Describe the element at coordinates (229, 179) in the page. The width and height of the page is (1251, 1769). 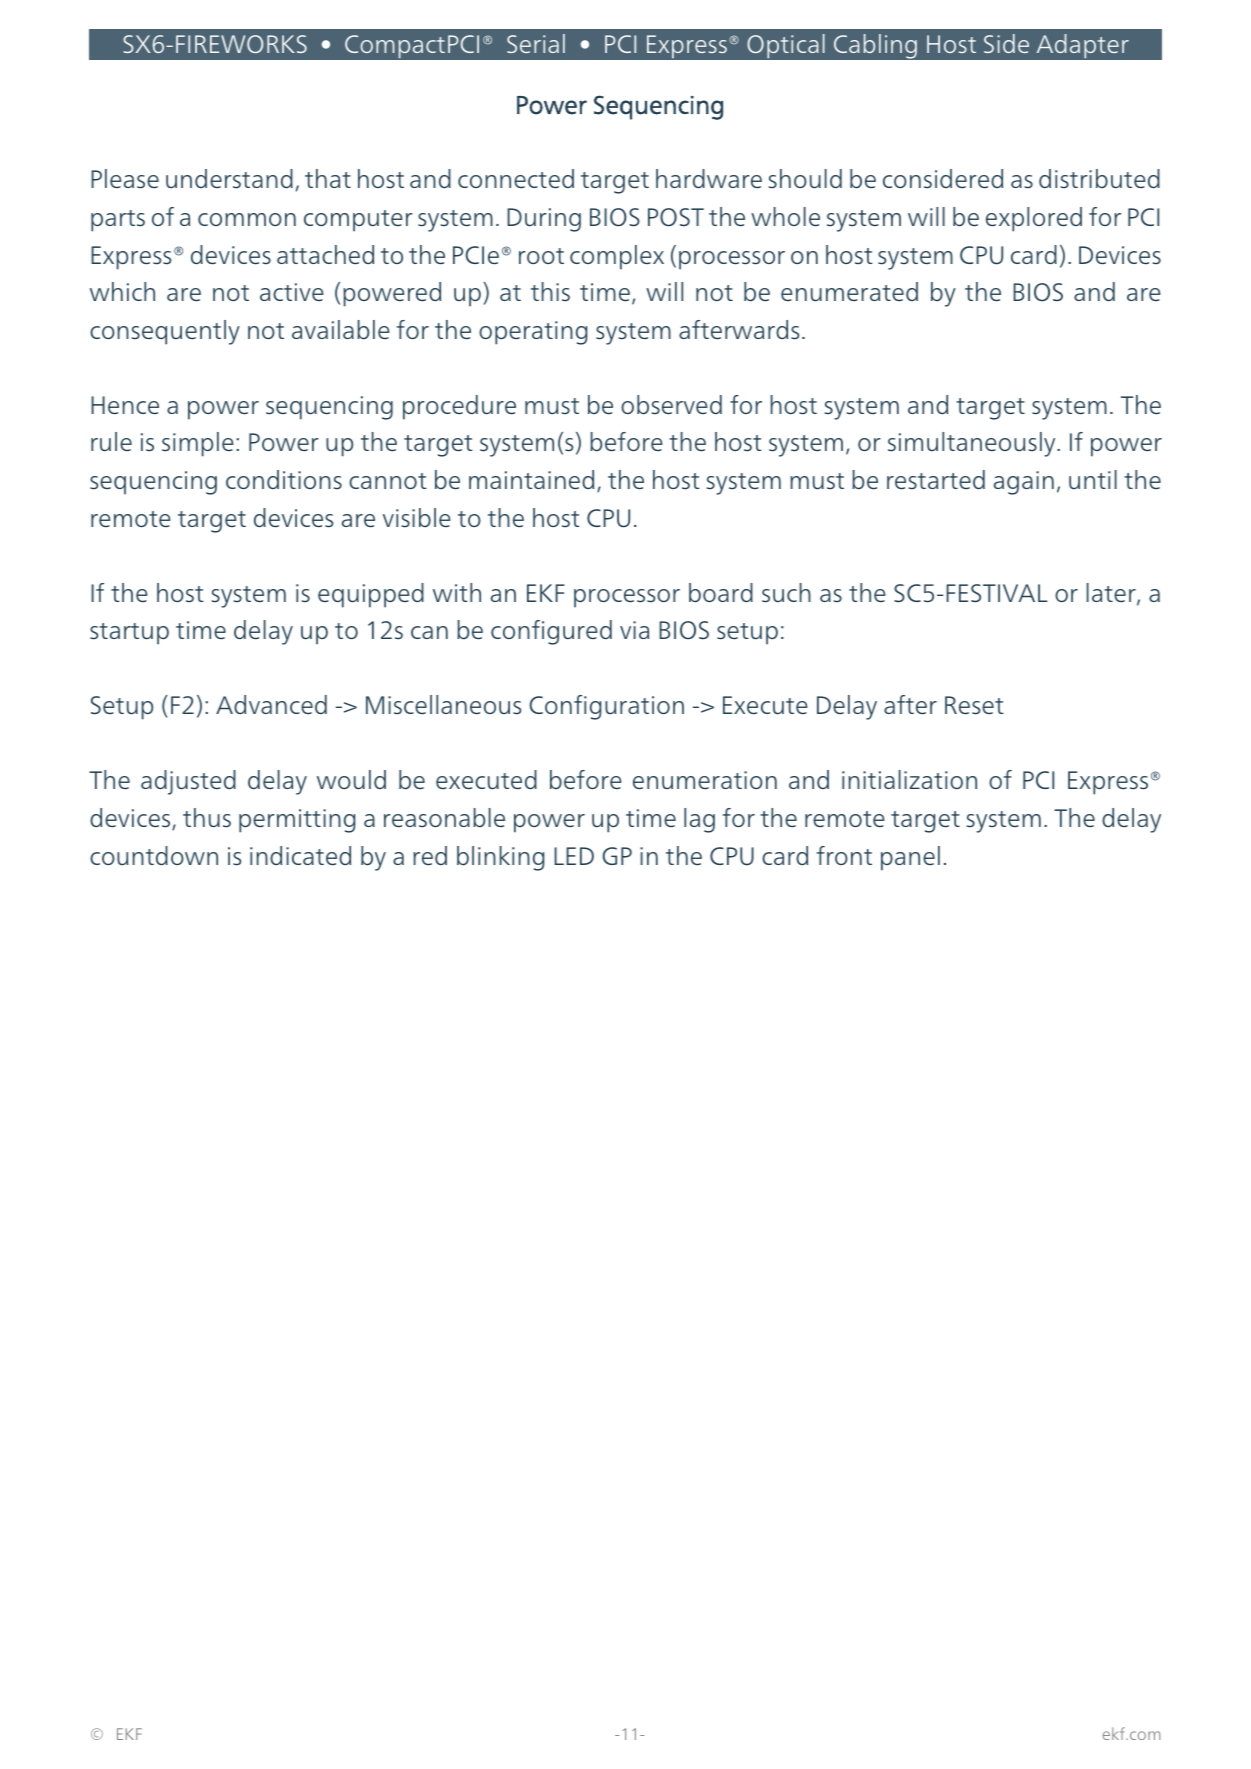
I see `understand` at that location.
